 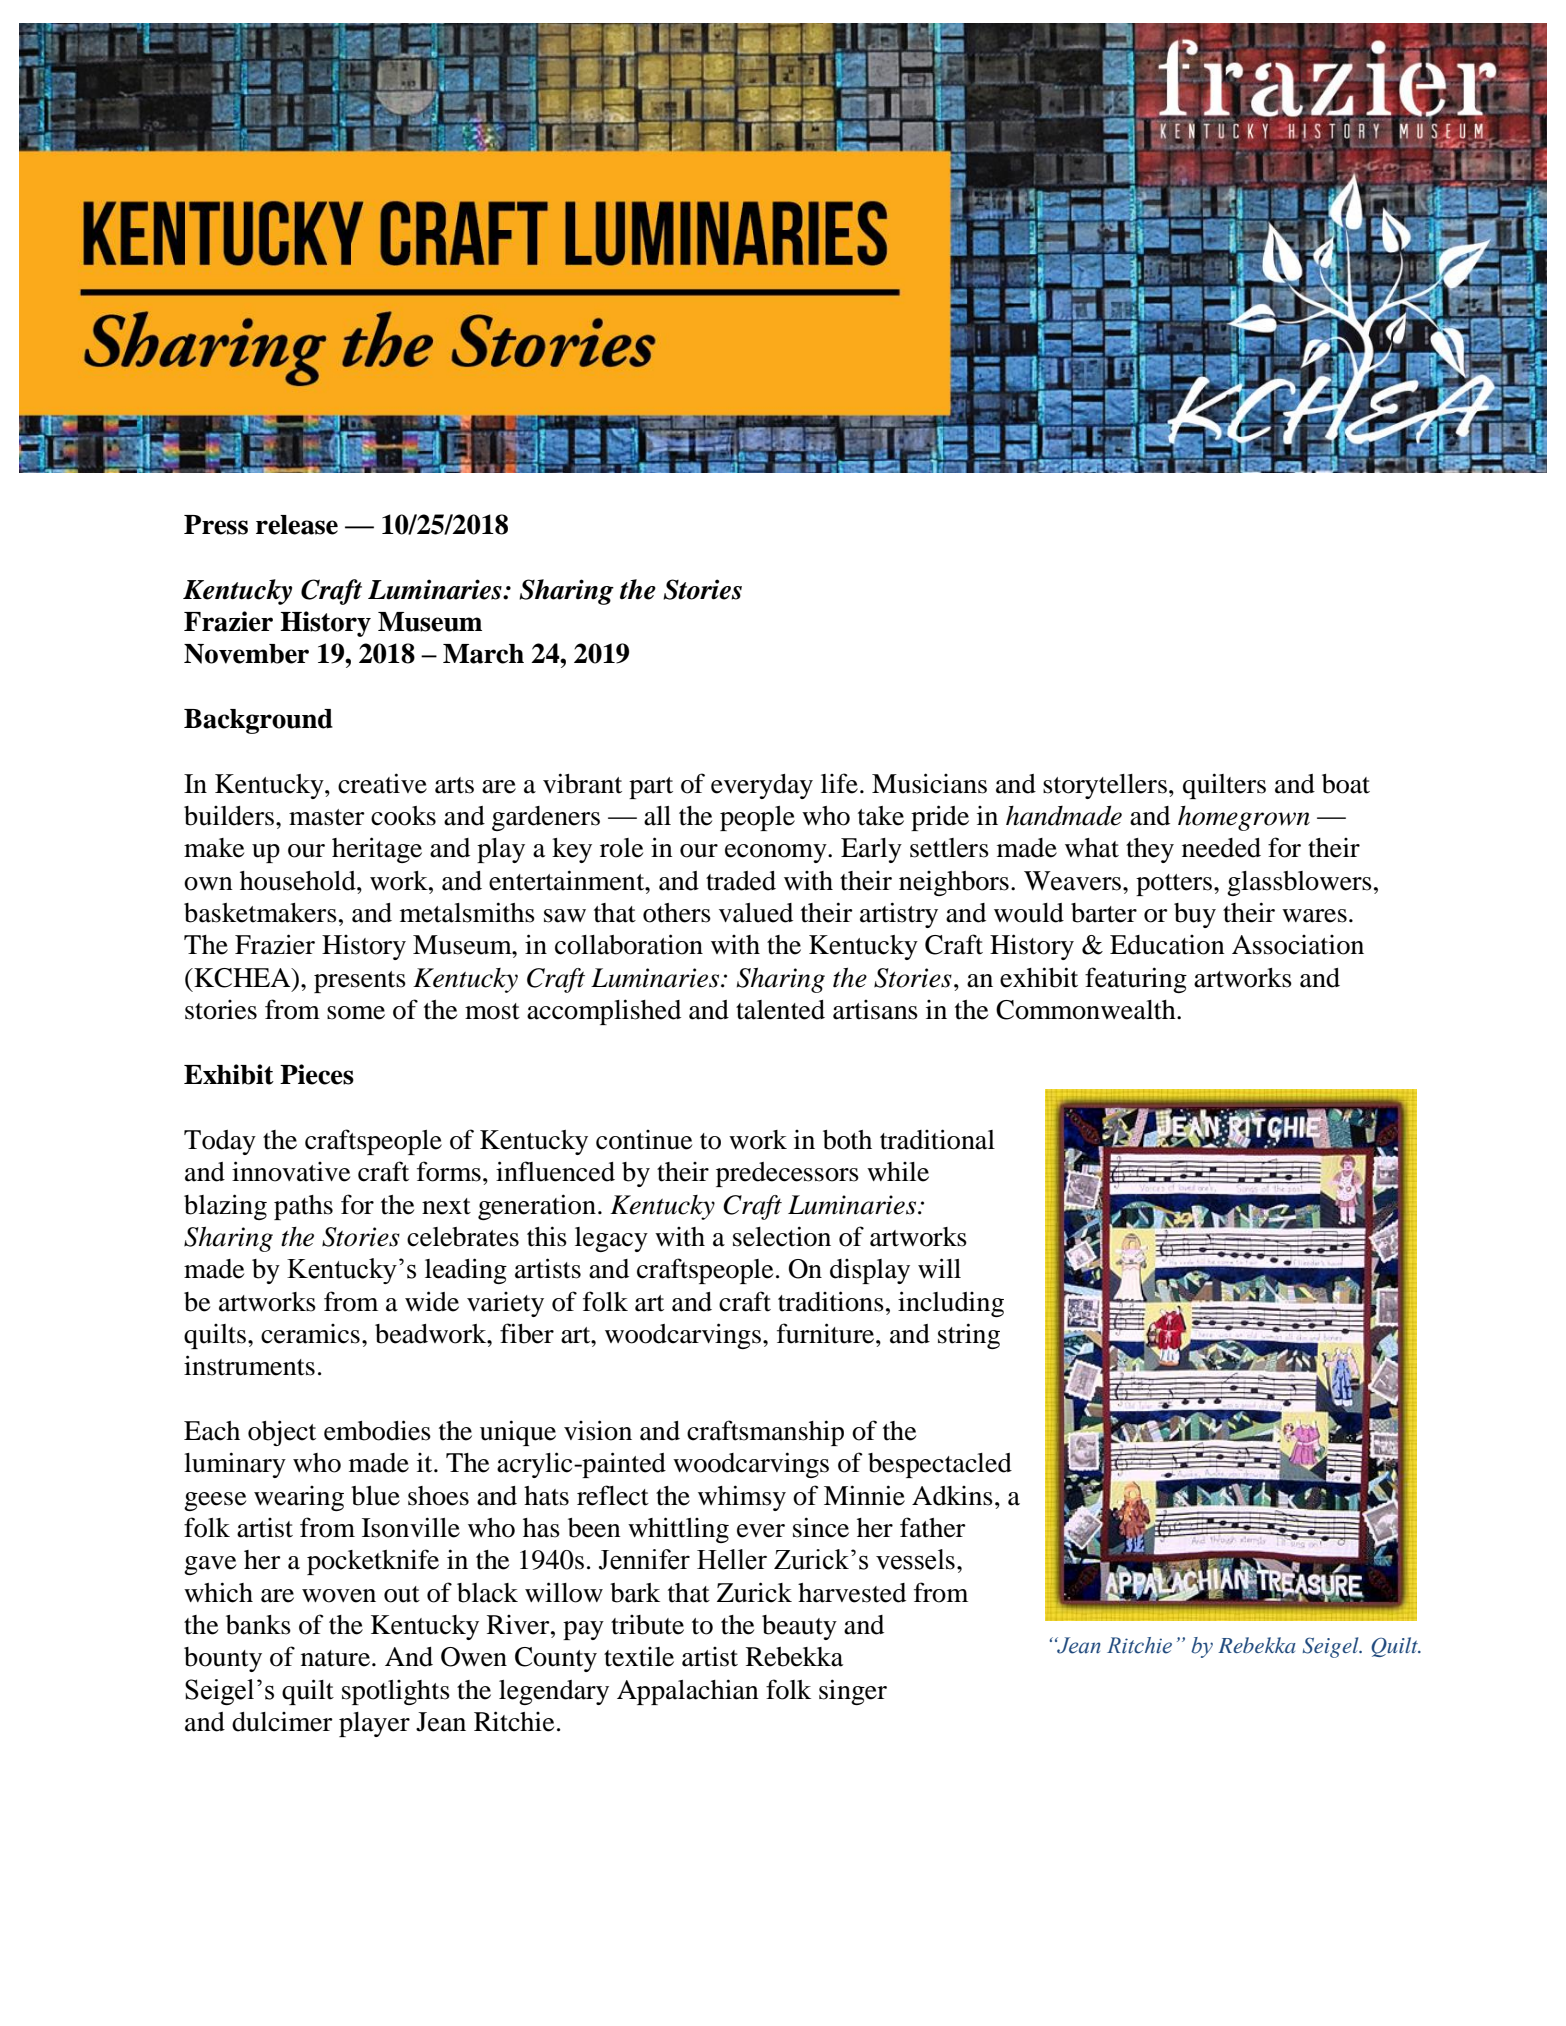 What do you see at coordinates (317, 1074) in the page?
I see `Pieces` at bounding box center [317, 1074].
